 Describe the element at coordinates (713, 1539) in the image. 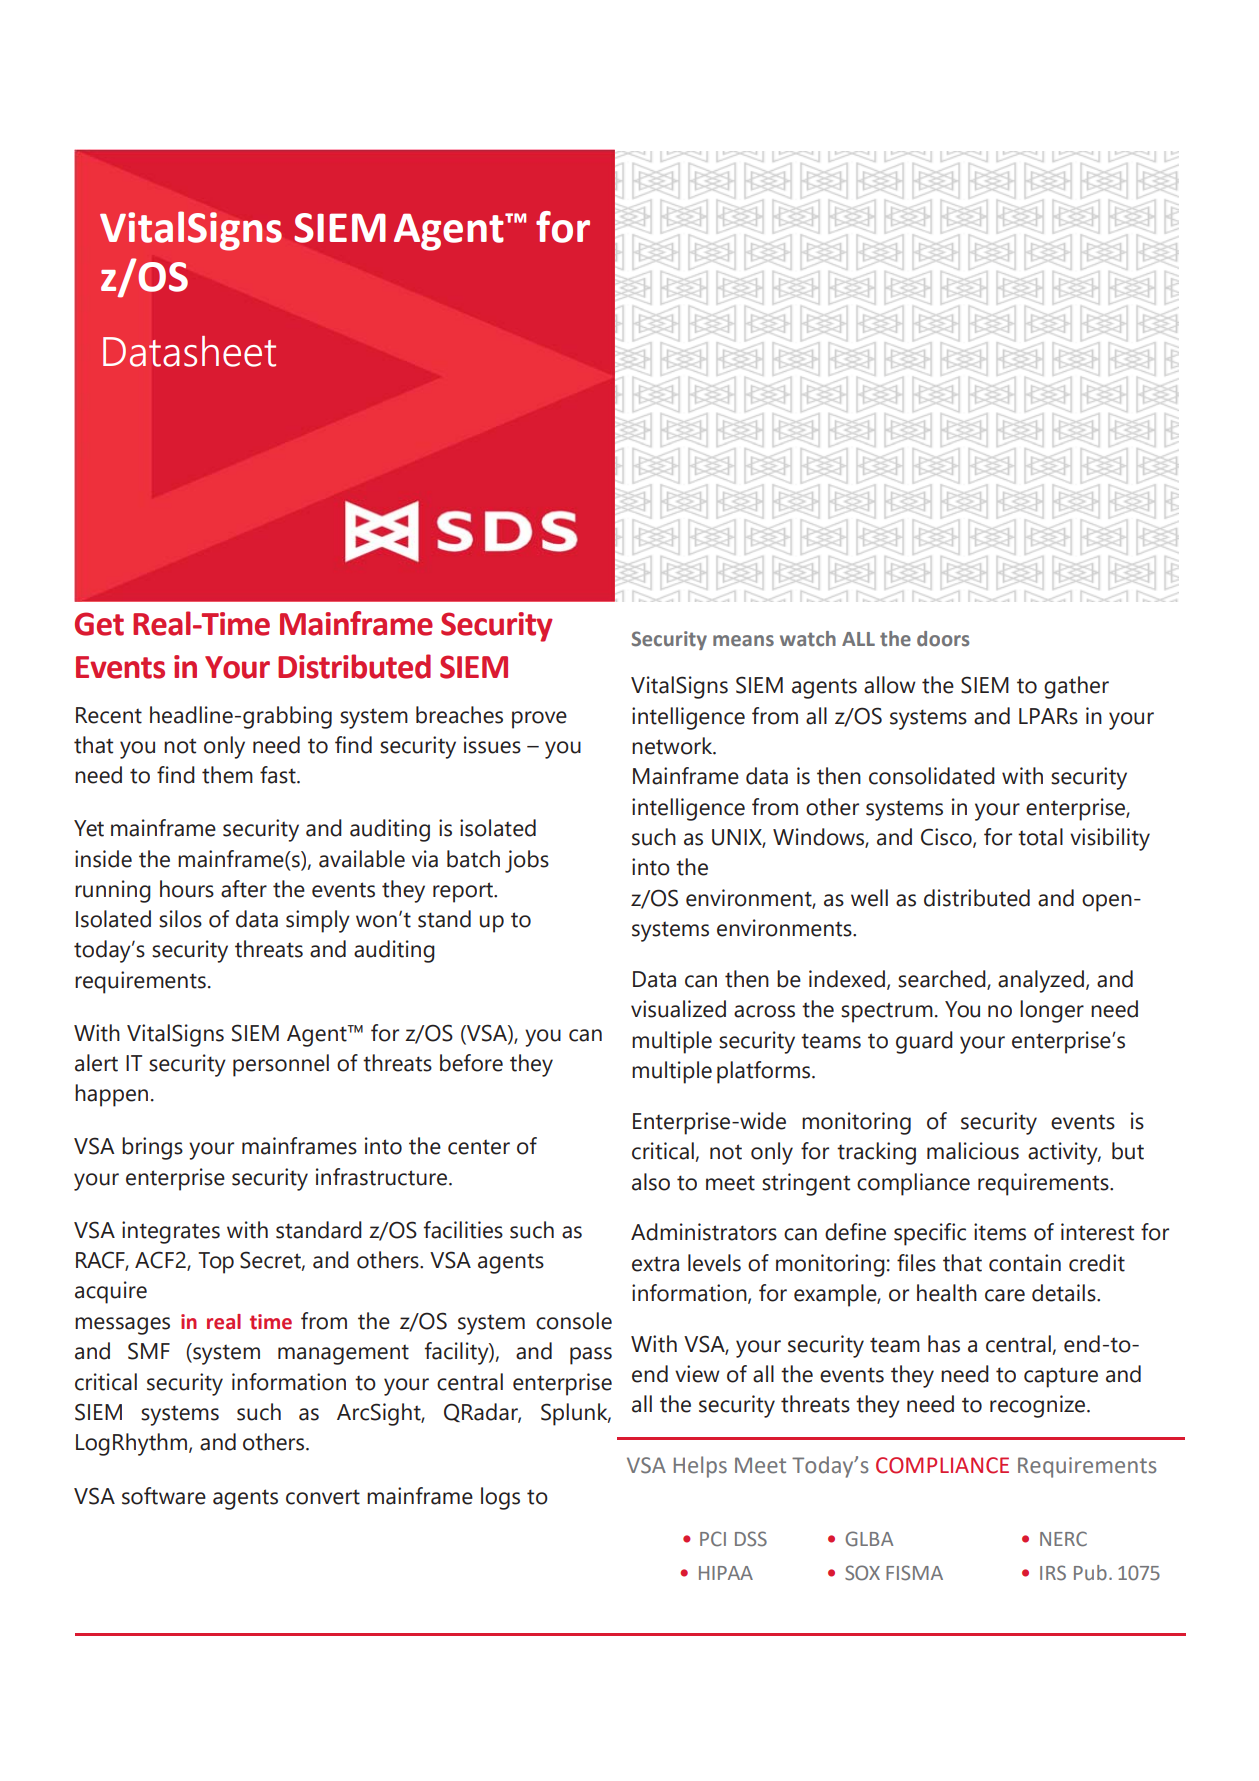

I see `PCI` at that location.
